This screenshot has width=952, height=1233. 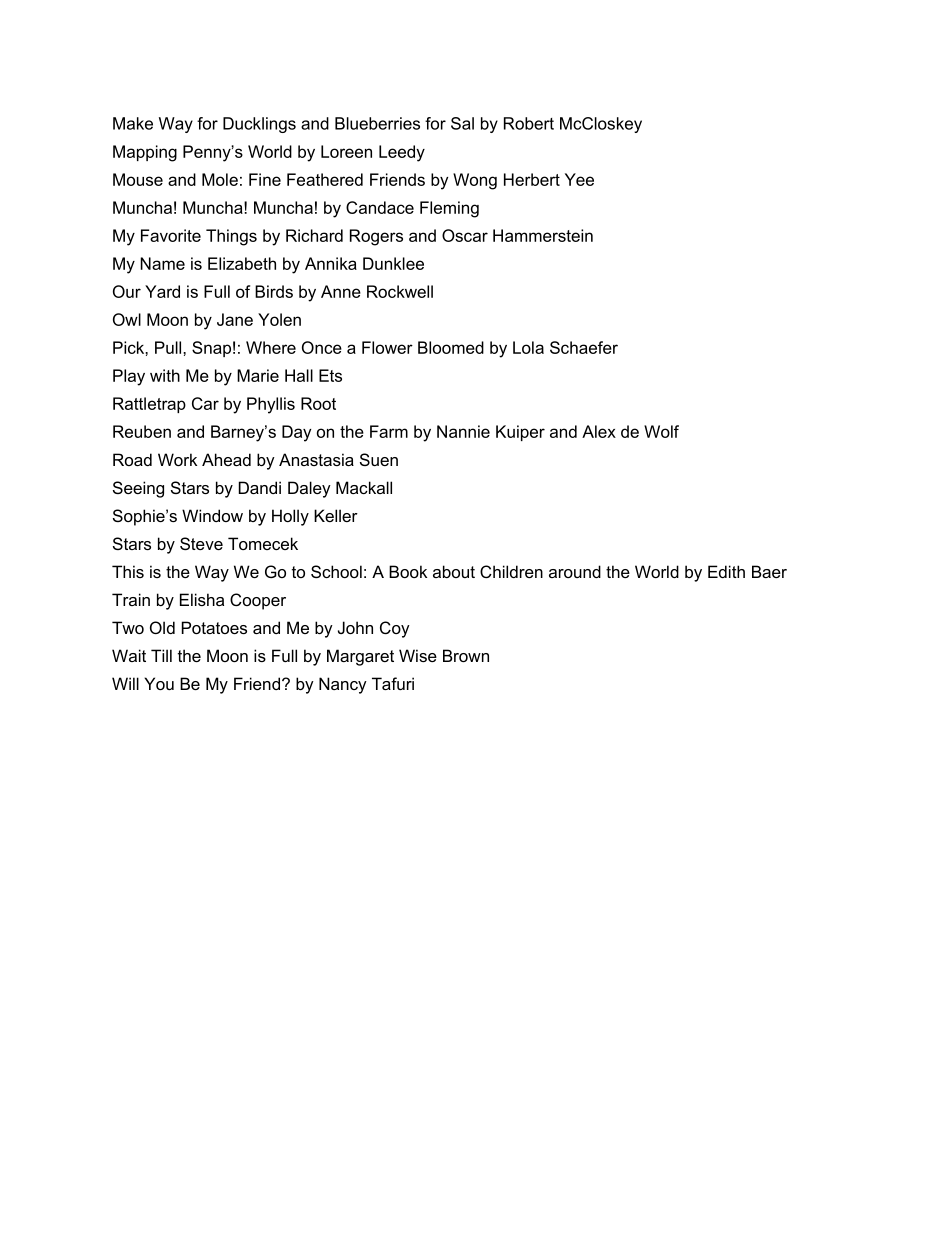 What do you see at coordinates (543, 235) in the screenshot?
I see `Hammerstein` at bounding box center [543, 235].
